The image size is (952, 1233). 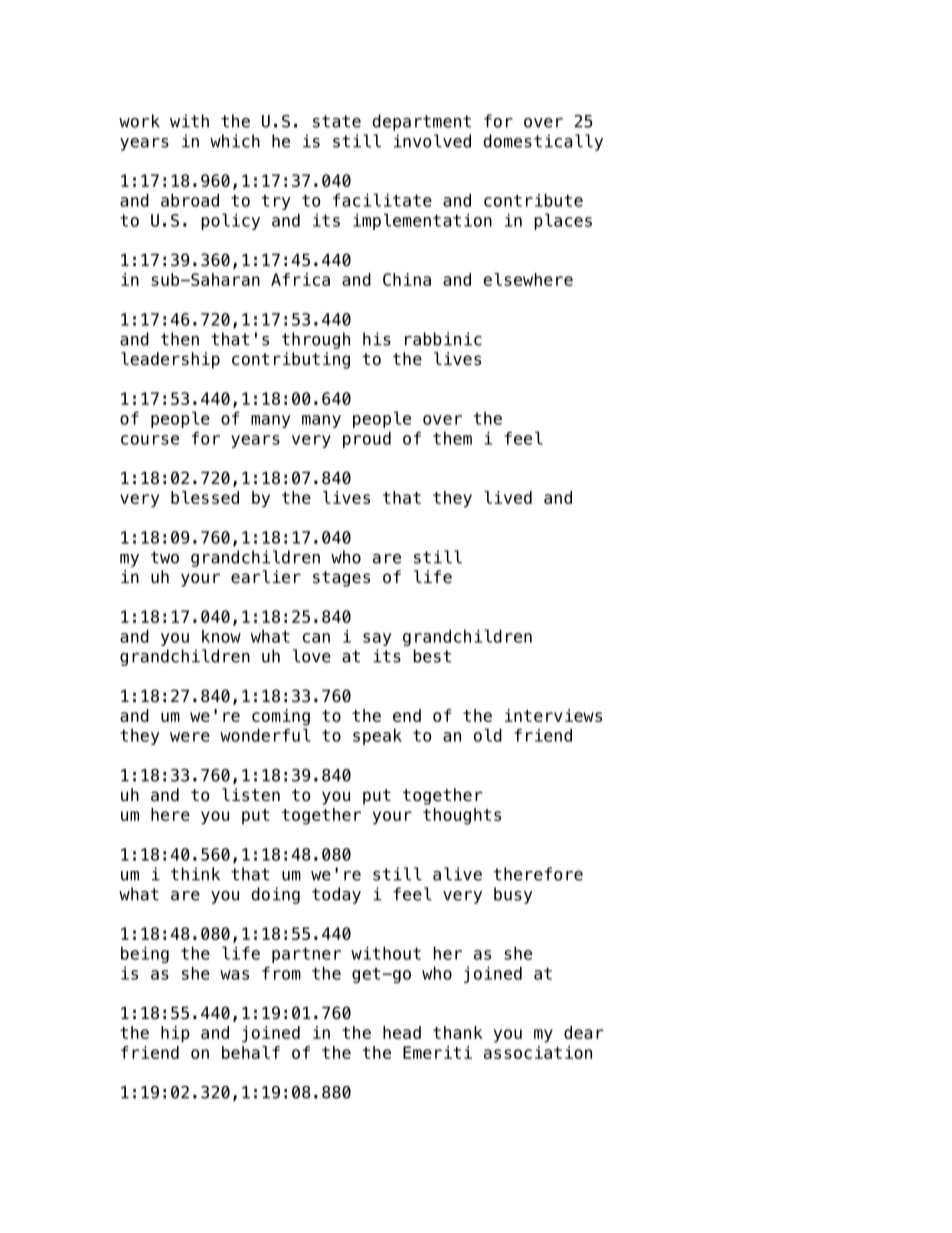 What do you see at coordinates (337, 121) in the screenshot?
I see `state` at bounding box center [337, 121].
